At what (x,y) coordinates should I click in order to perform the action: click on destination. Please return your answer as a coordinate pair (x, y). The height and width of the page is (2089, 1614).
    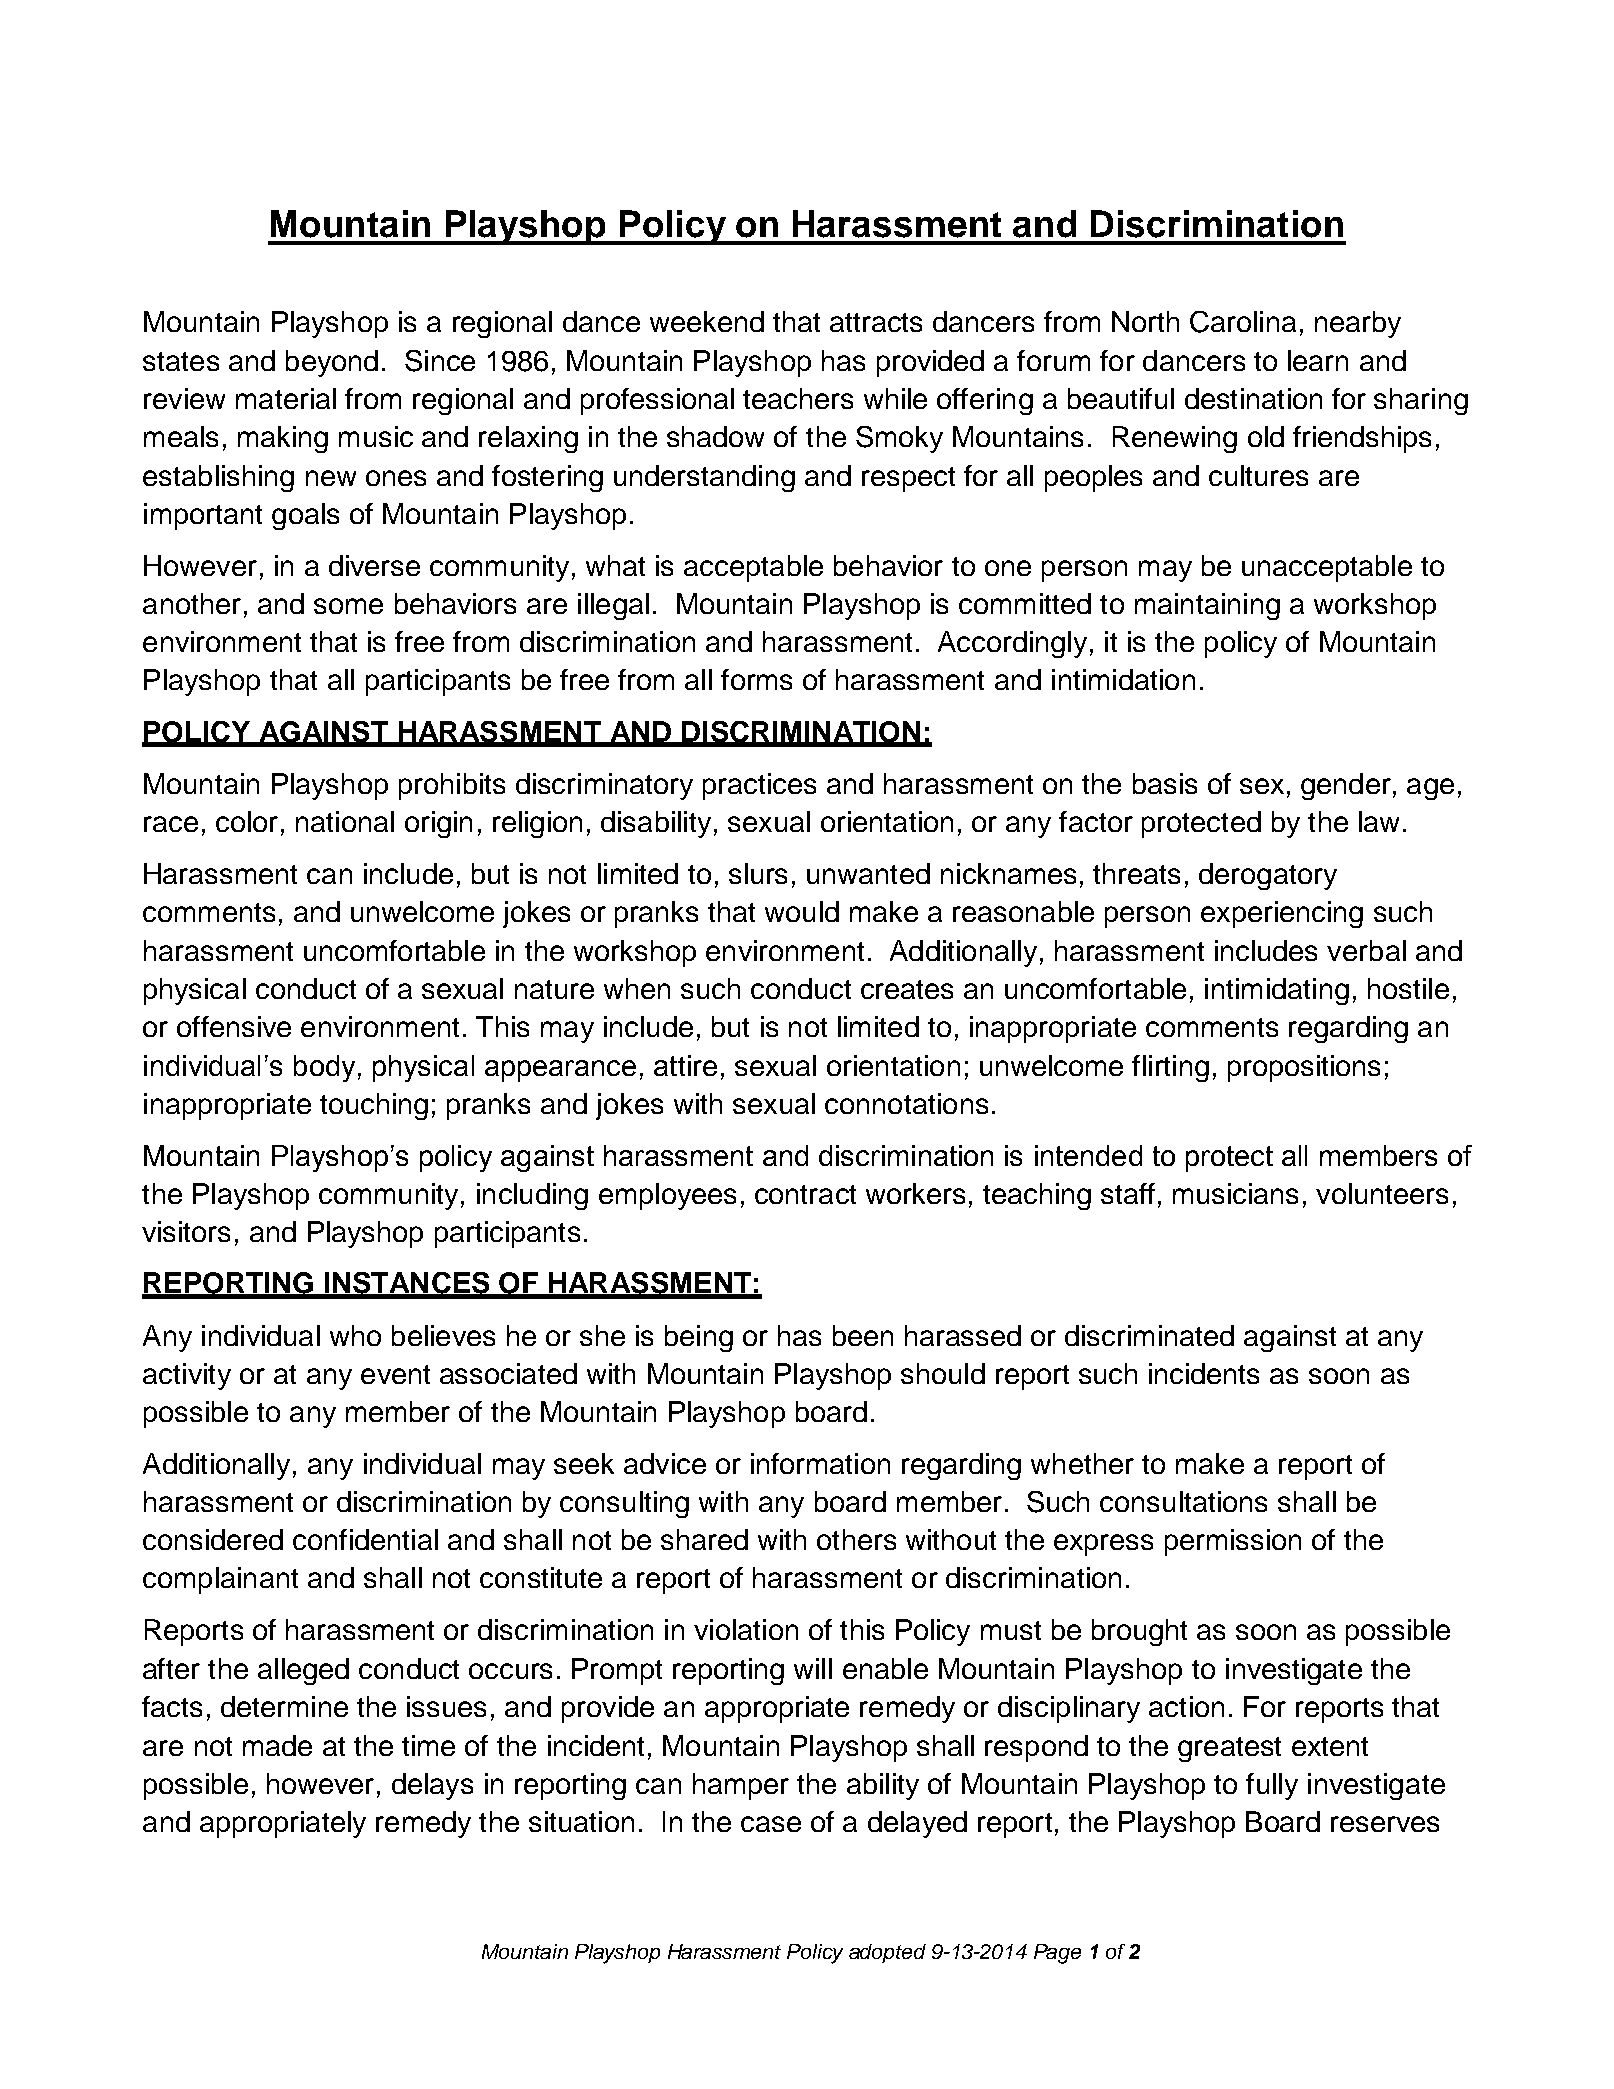
    Looking at the image, I should click on (1253, 398).
